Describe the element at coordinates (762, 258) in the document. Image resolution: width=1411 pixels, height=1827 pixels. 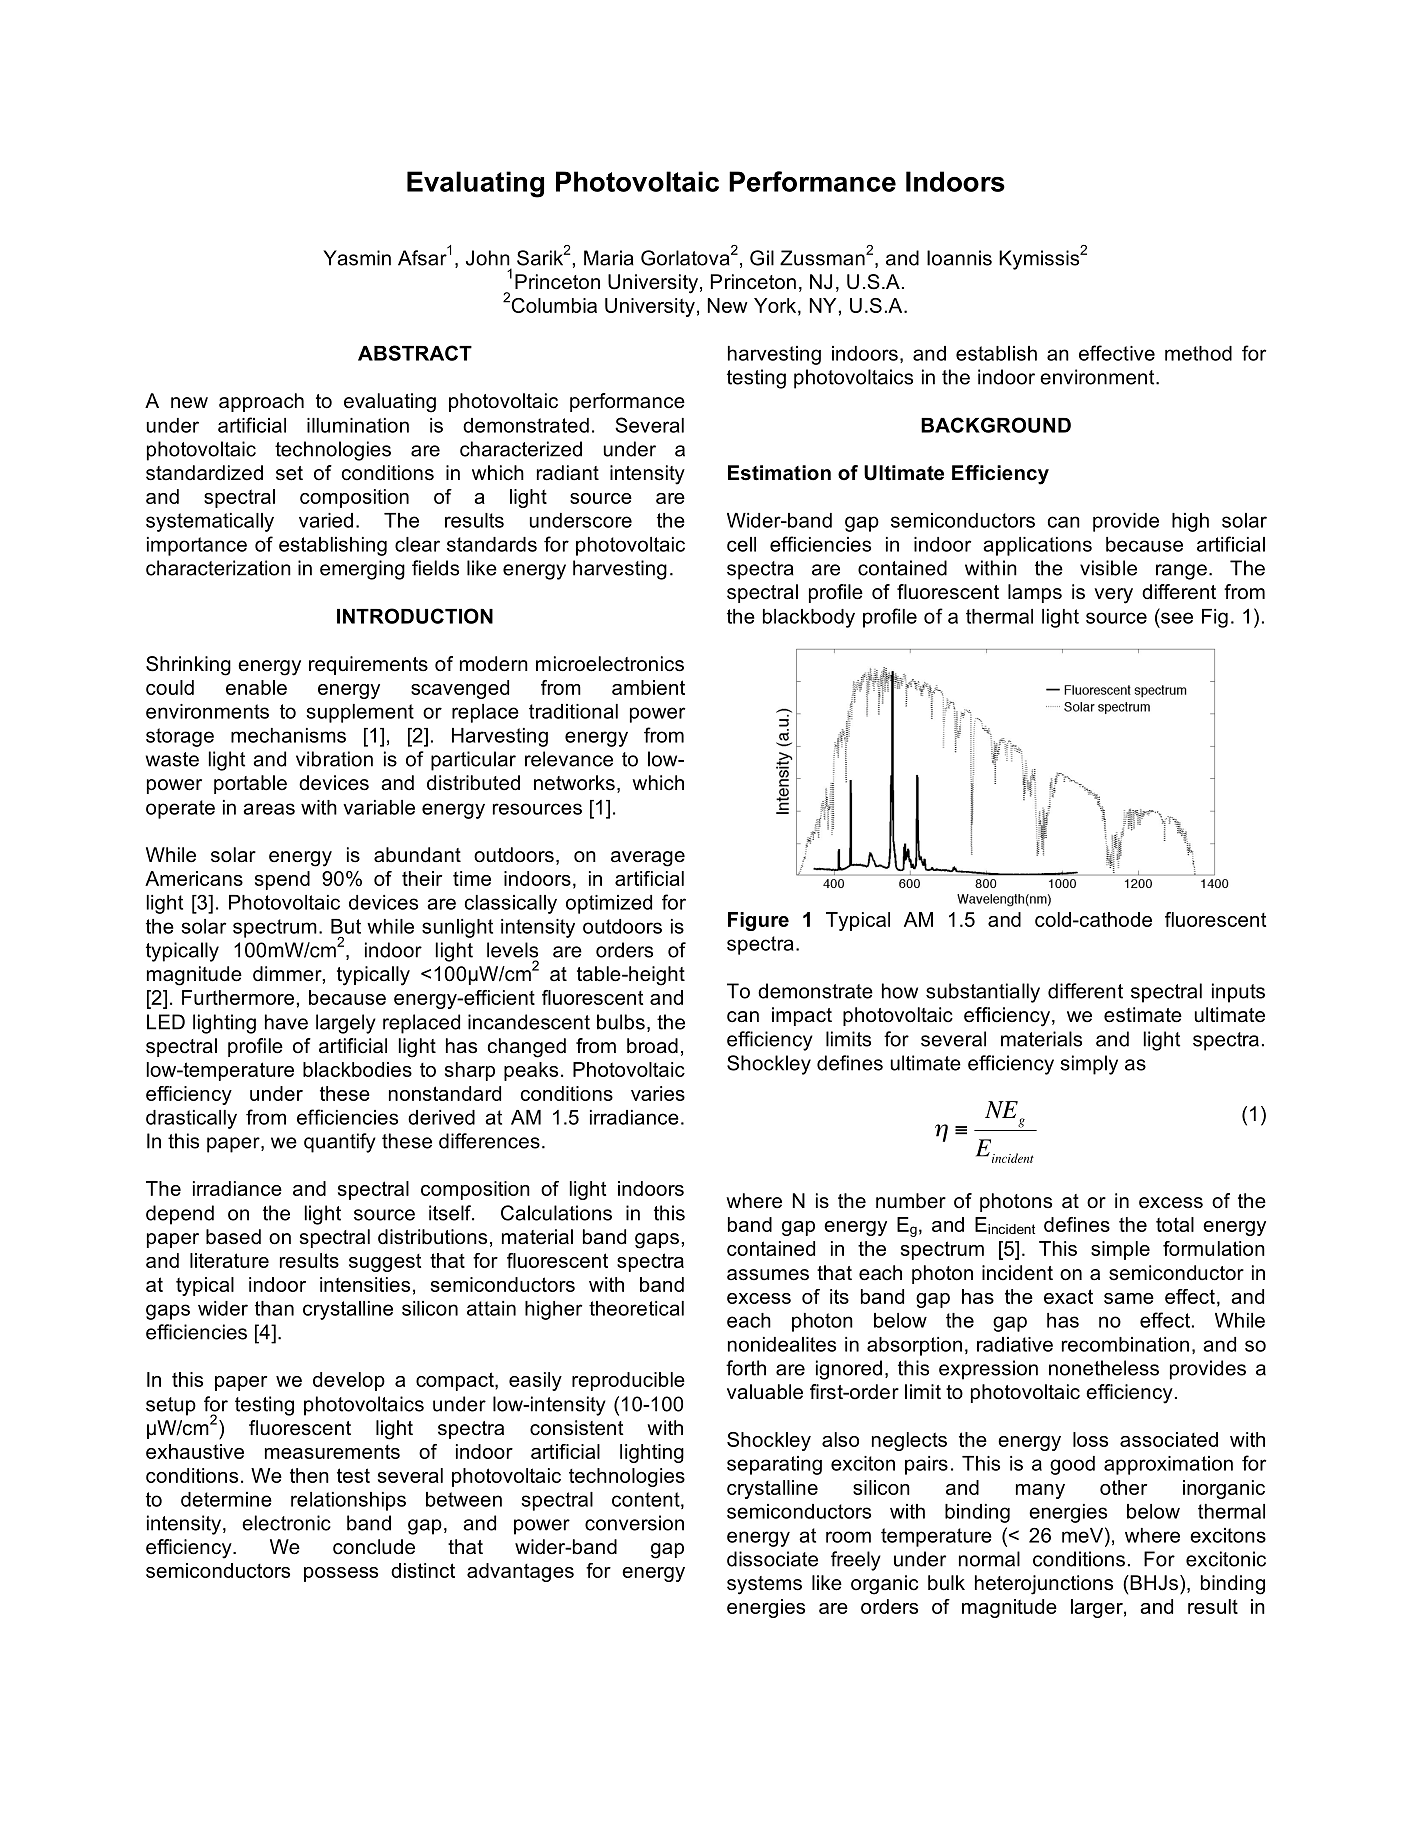
I see `Gil` at that location.
